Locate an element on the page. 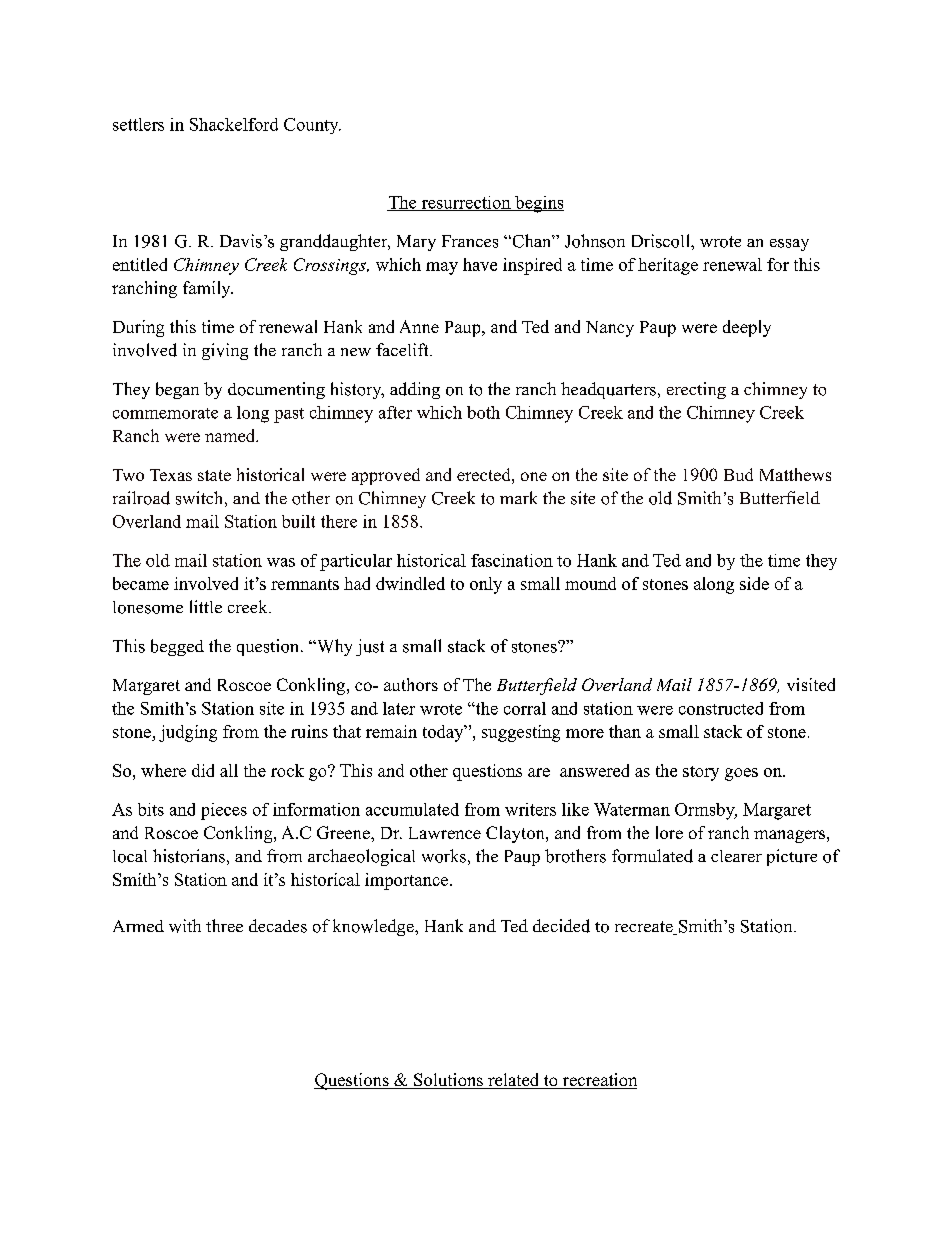  Driscoll is located at coordinates (662, 241).
